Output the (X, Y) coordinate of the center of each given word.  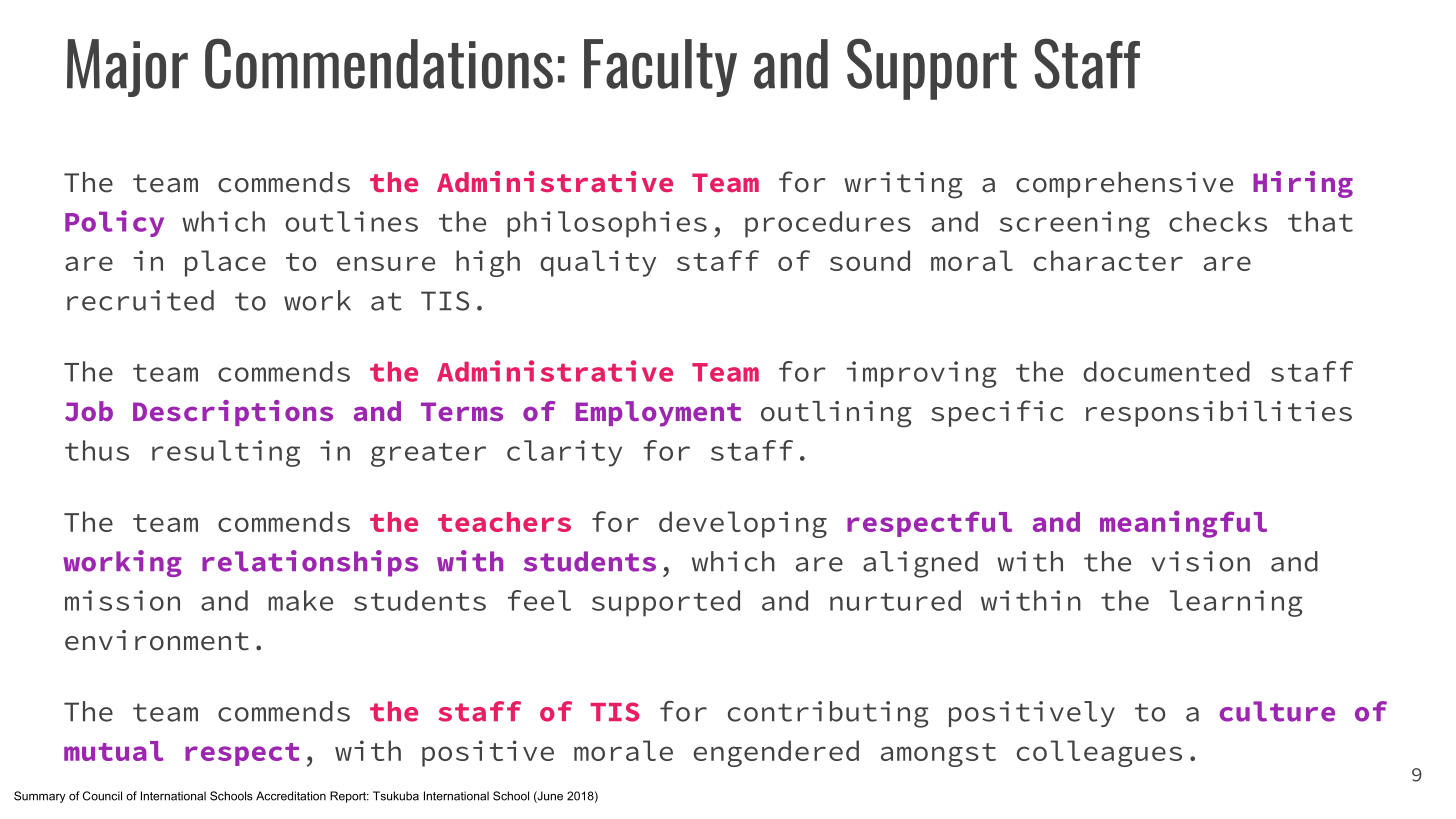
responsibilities (1219, 414)
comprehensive (1124, 185)
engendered (776, 753)
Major (127, 68)
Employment (658, 414)
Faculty (660, 68)
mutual (114, 751)
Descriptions (233, 413)
